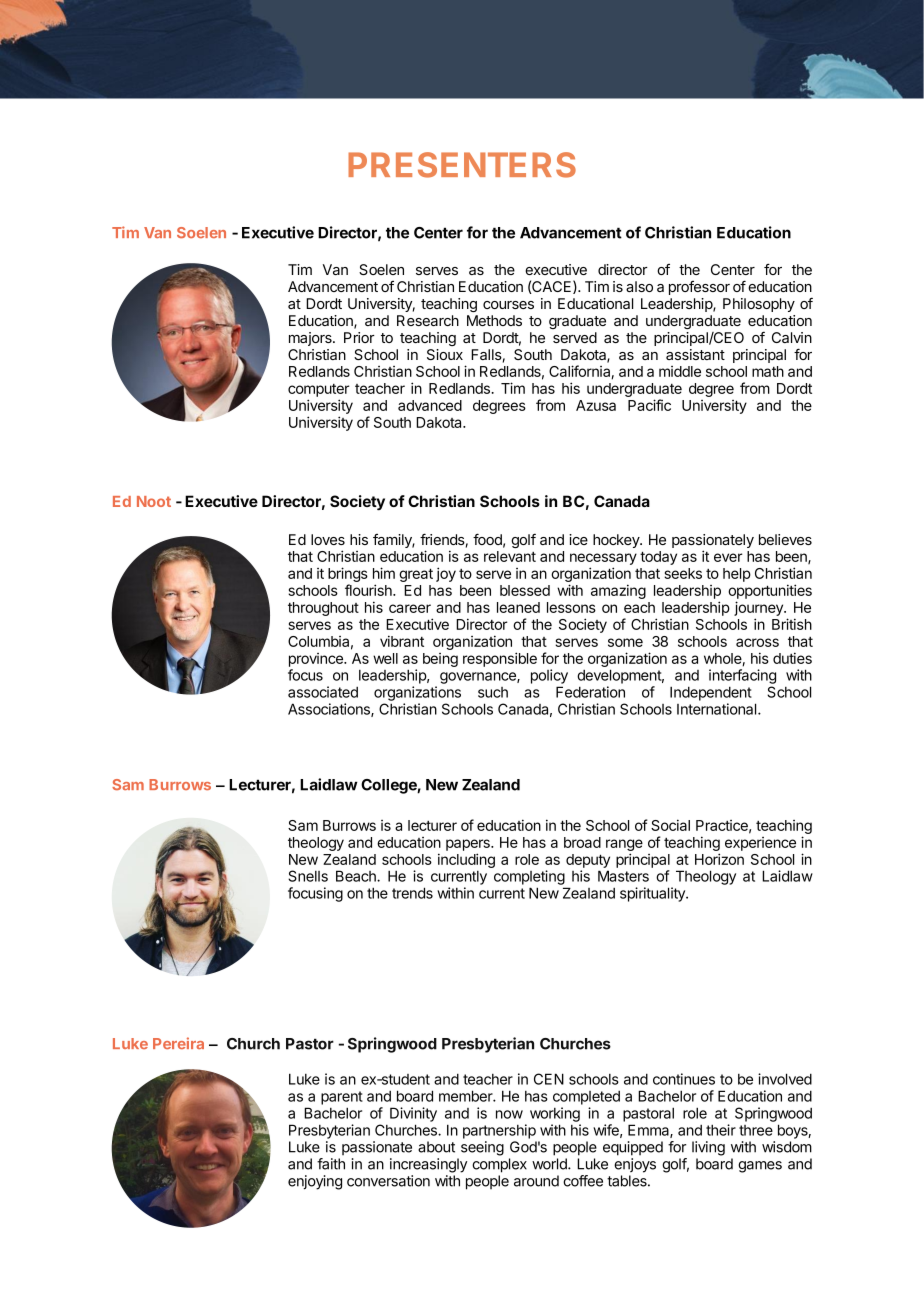 The image size is (924, 1308). What do you see at coordinates (430, 405) in the screenshot?
I see `advanced` at bounding box center [430, 405].
